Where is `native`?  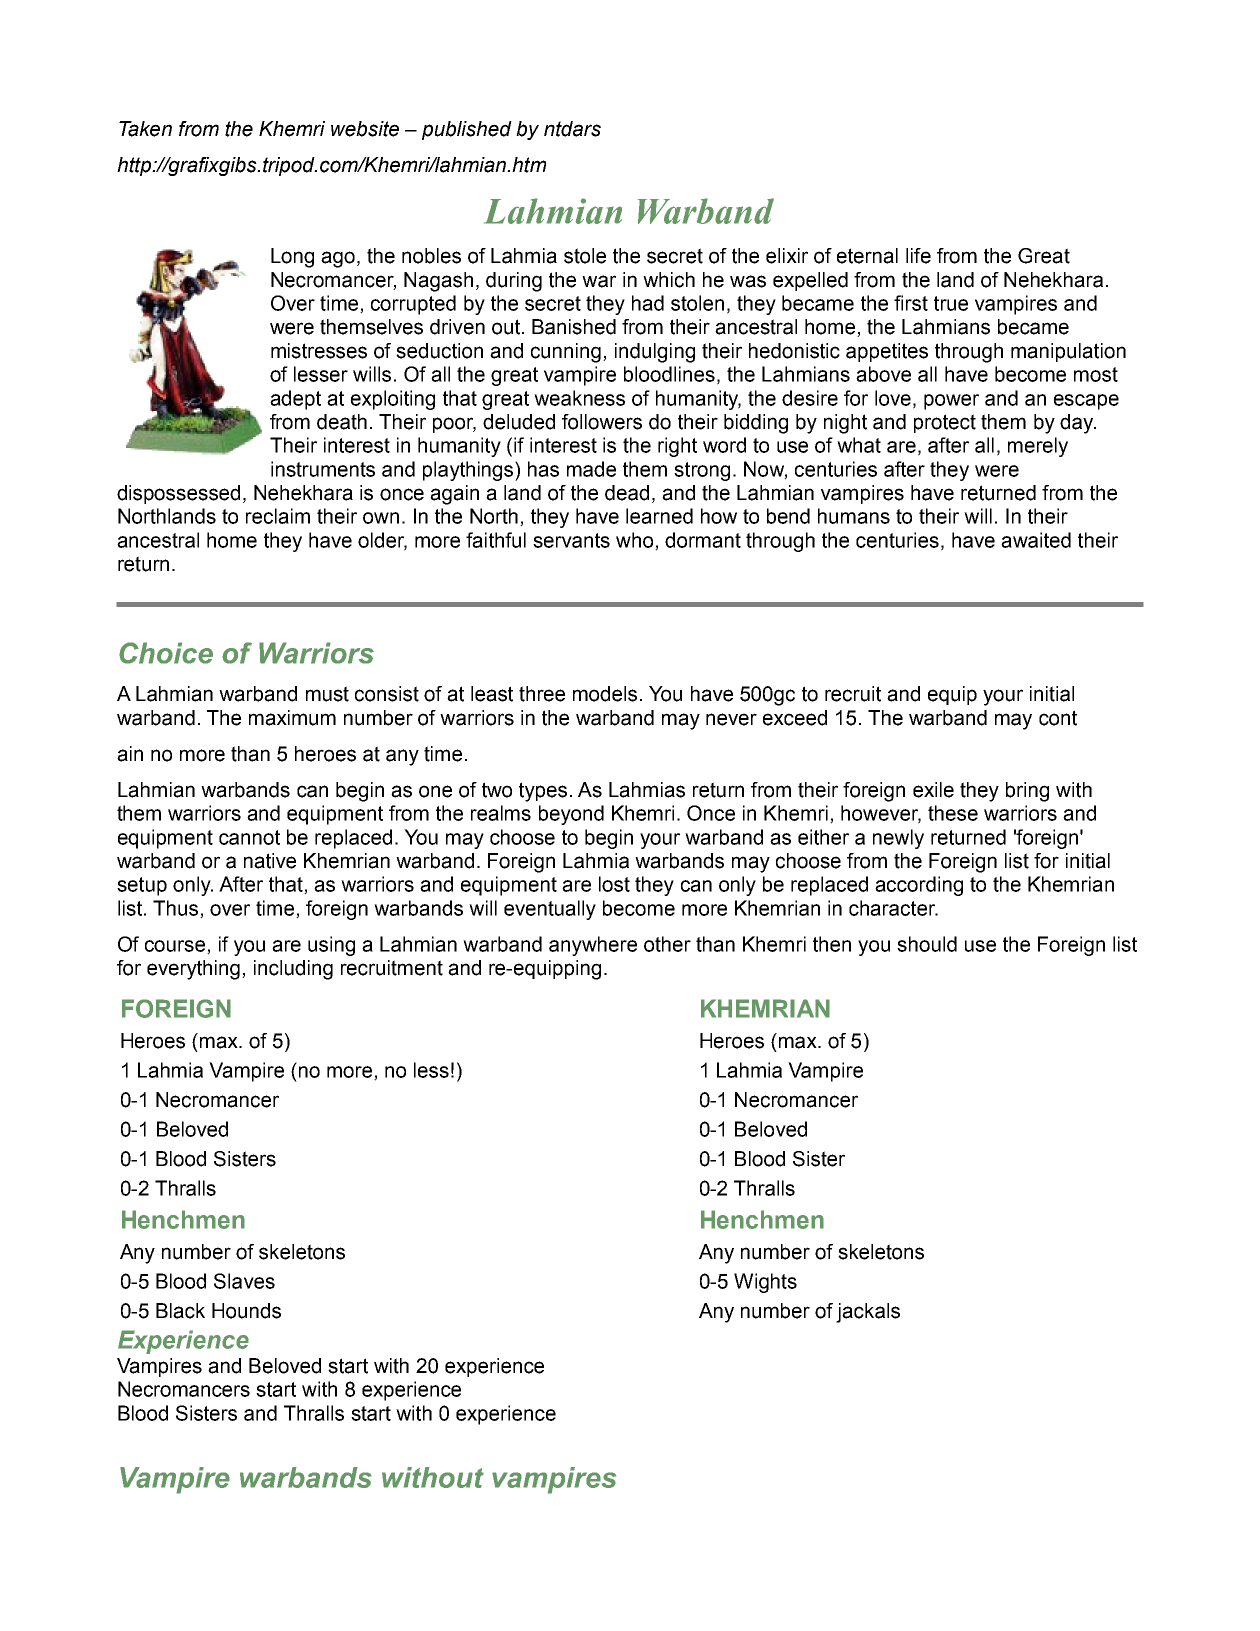
native is located at coordinates (270, 861).
